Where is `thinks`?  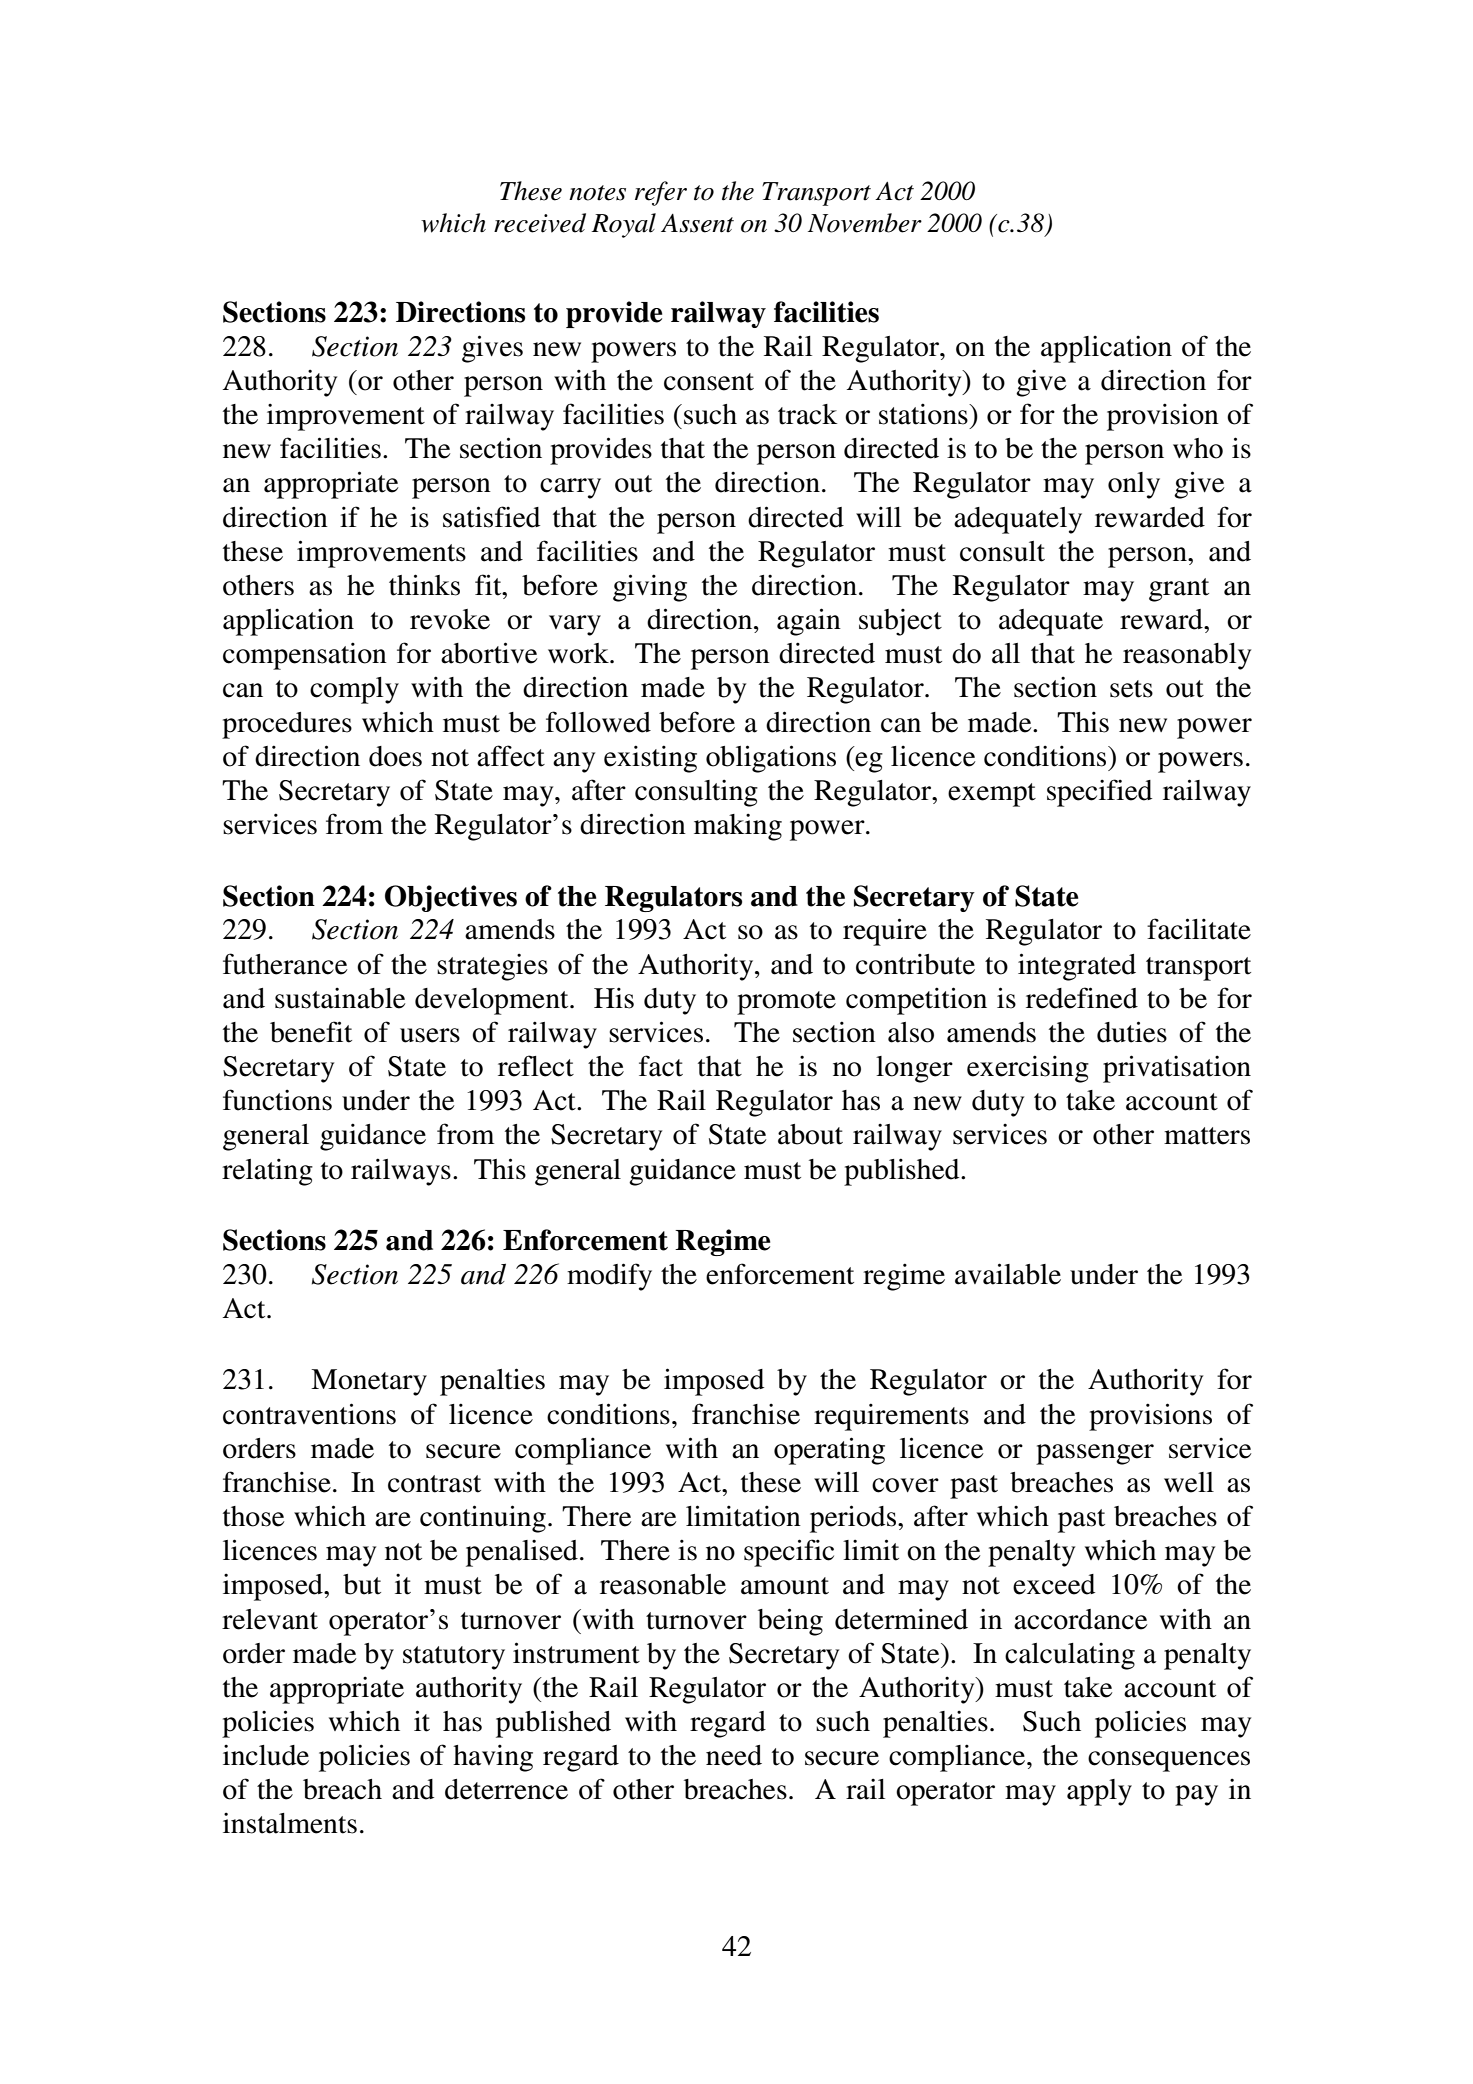 thinks is located at coordinates (424, 585).
